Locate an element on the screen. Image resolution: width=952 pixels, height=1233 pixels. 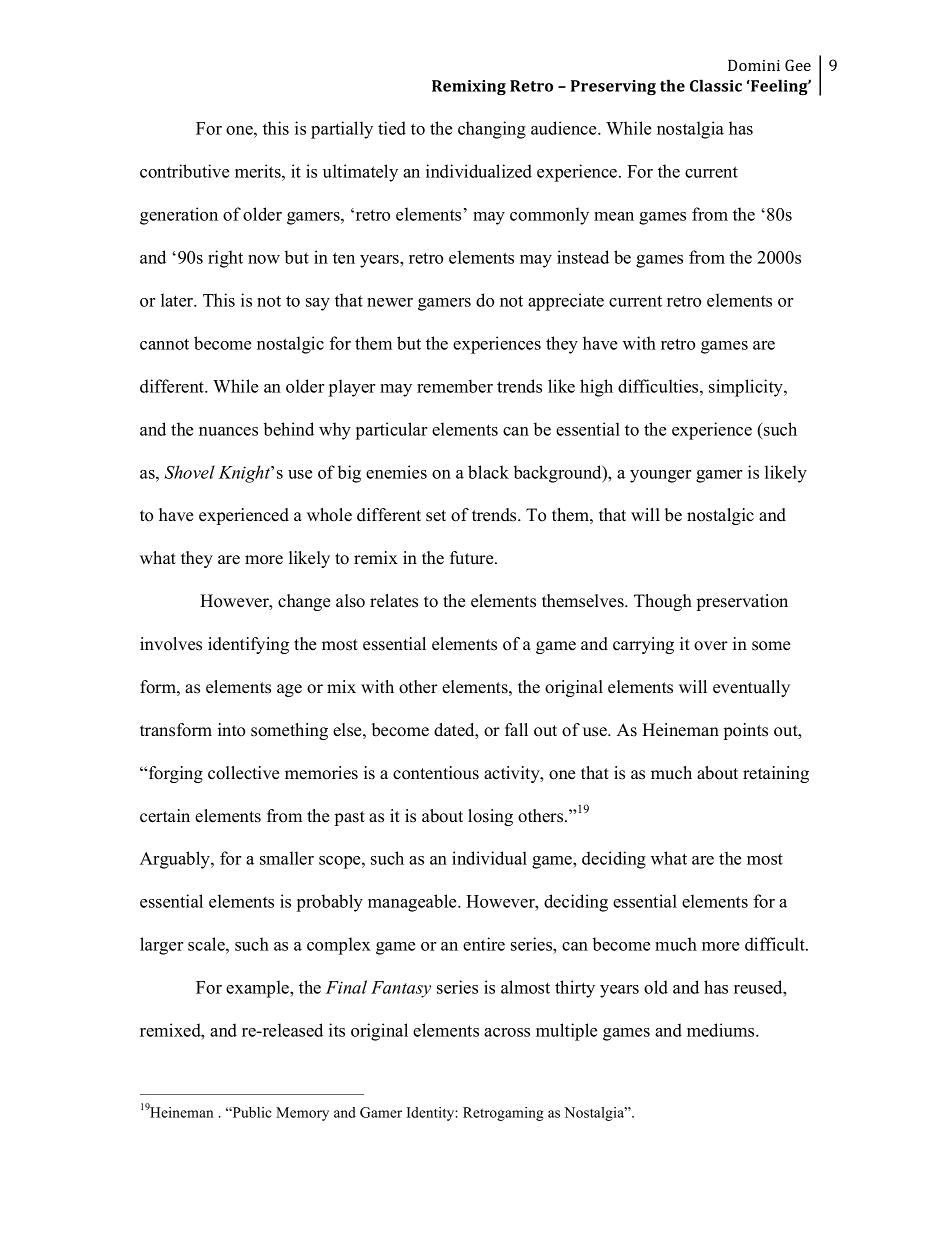
generation is located at coordinates (179, 216).
